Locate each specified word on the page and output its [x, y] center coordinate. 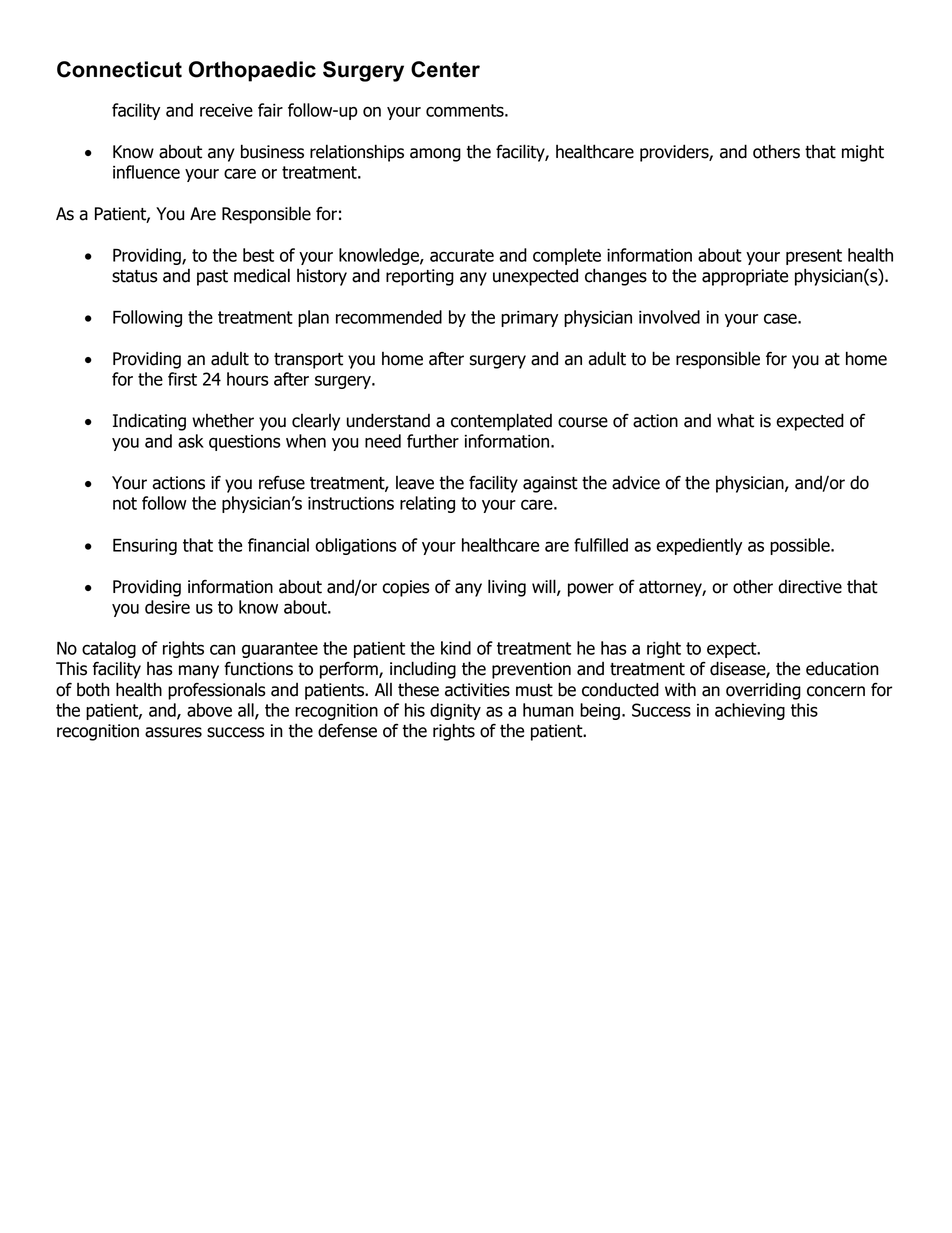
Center [445, 69]
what [735, 420]
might [863, 153]
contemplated [501, 422]
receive [226, 110]
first [182, 379]
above [209, 710]
